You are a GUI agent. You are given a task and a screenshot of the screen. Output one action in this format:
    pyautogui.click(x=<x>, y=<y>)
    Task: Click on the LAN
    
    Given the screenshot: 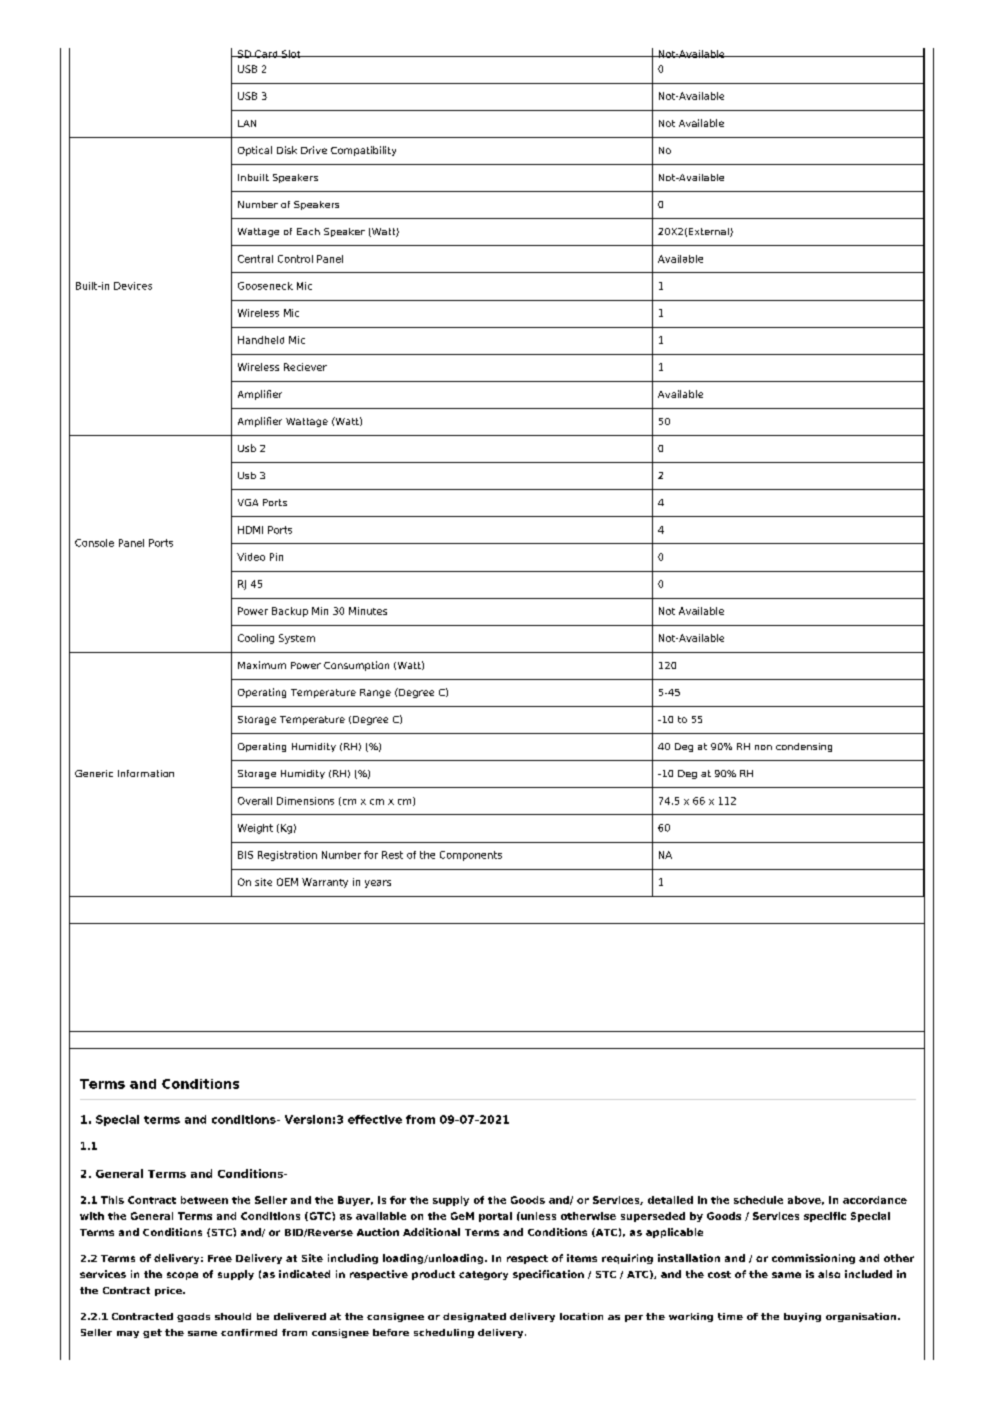 What is the action you would take?
    pyautogui.click(x=247, y=123)
